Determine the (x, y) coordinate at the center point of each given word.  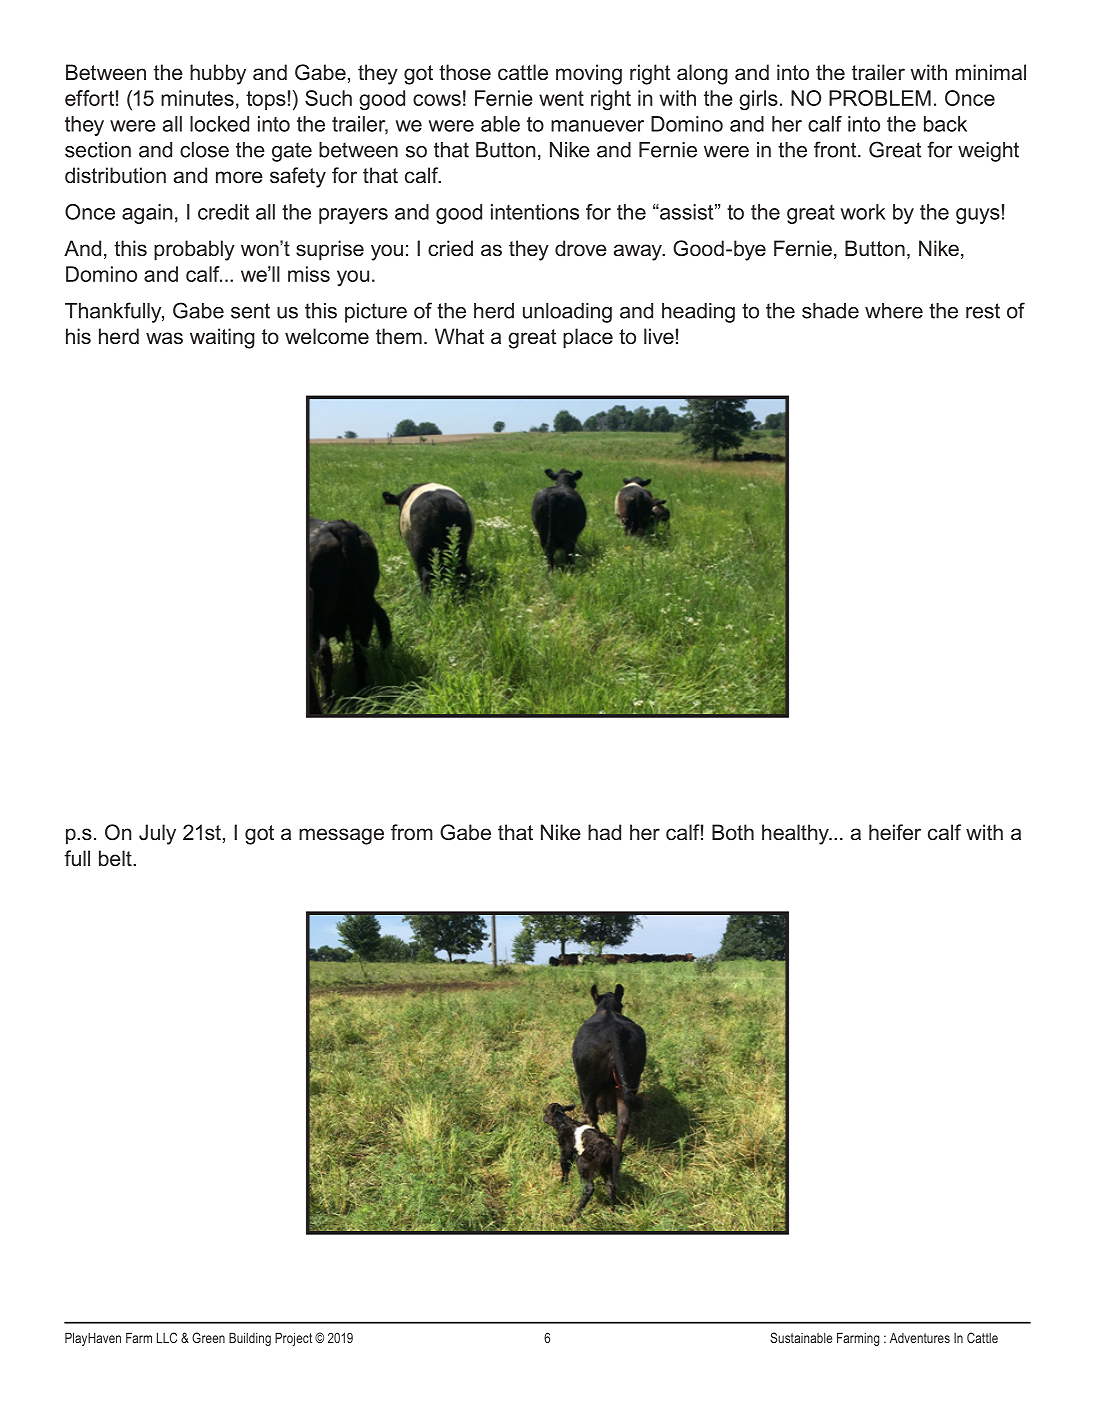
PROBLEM (880, 98)
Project (293, 1339)
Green (208, 1337)
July (157, 834)
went (561, 98)
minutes (197, 98)
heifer (895, 832)
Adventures (920, 1337)
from (412, 832)
